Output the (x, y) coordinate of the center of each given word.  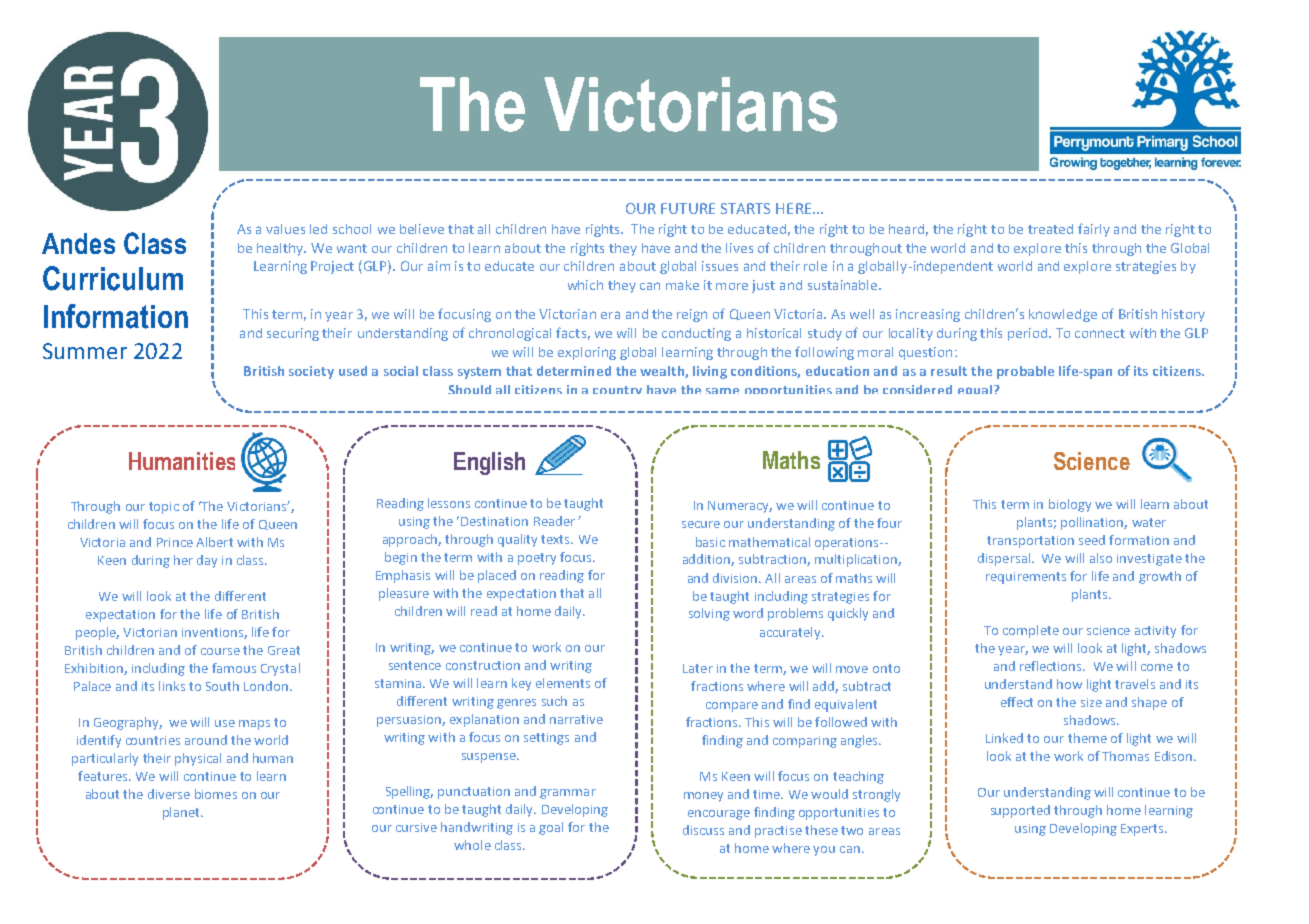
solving (709, 614)
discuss (703, 830)
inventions (213, 633)
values (285, 229)
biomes (216, 794)
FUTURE (688, 208)
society (311, 372)
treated (1050, 229)
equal (976, 389)
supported (1020, 811)
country (617, 390)
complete (1031, 631)
